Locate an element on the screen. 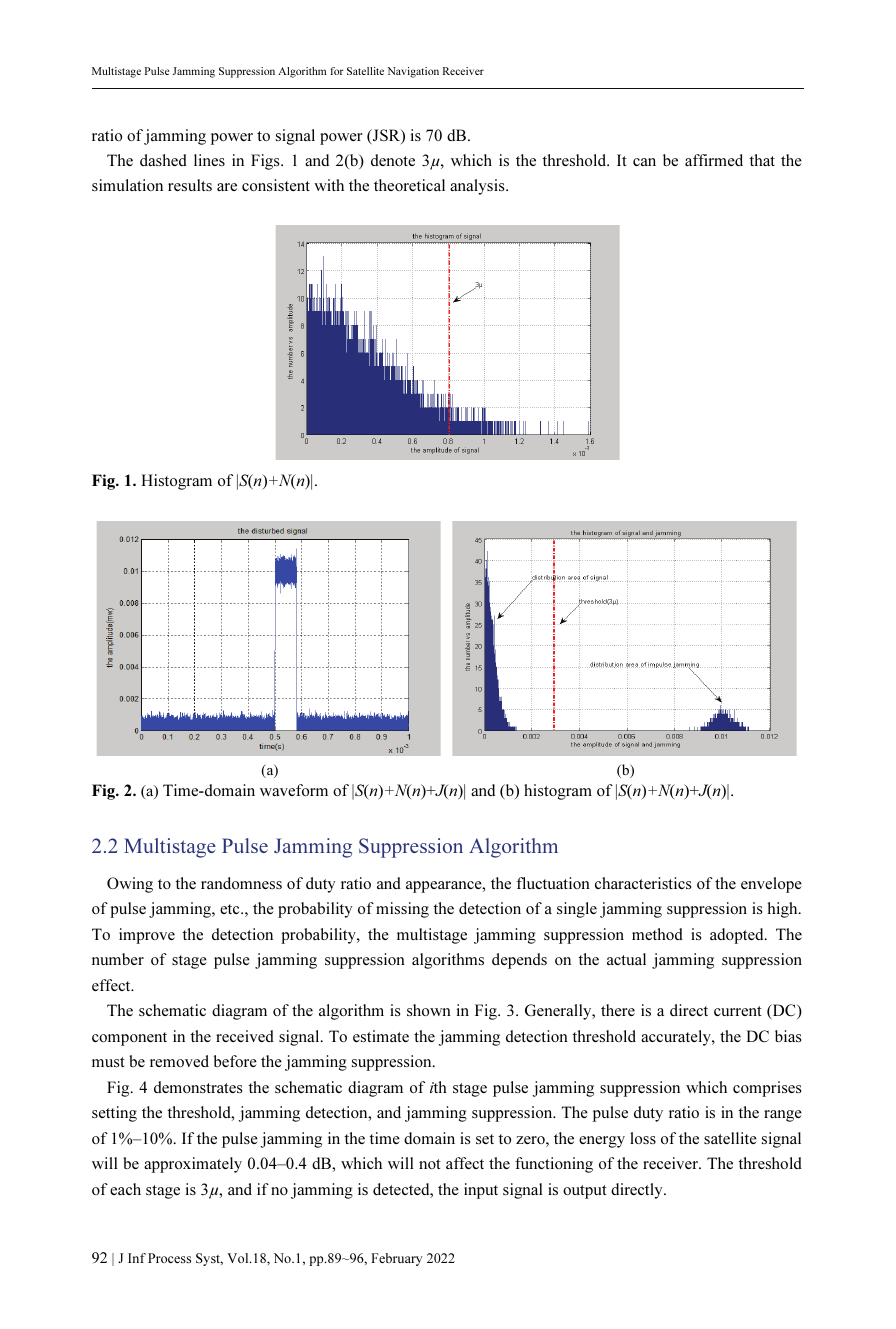 This screenshot has width=896, height=1329. Process is located at coordinates (169, 1258).
